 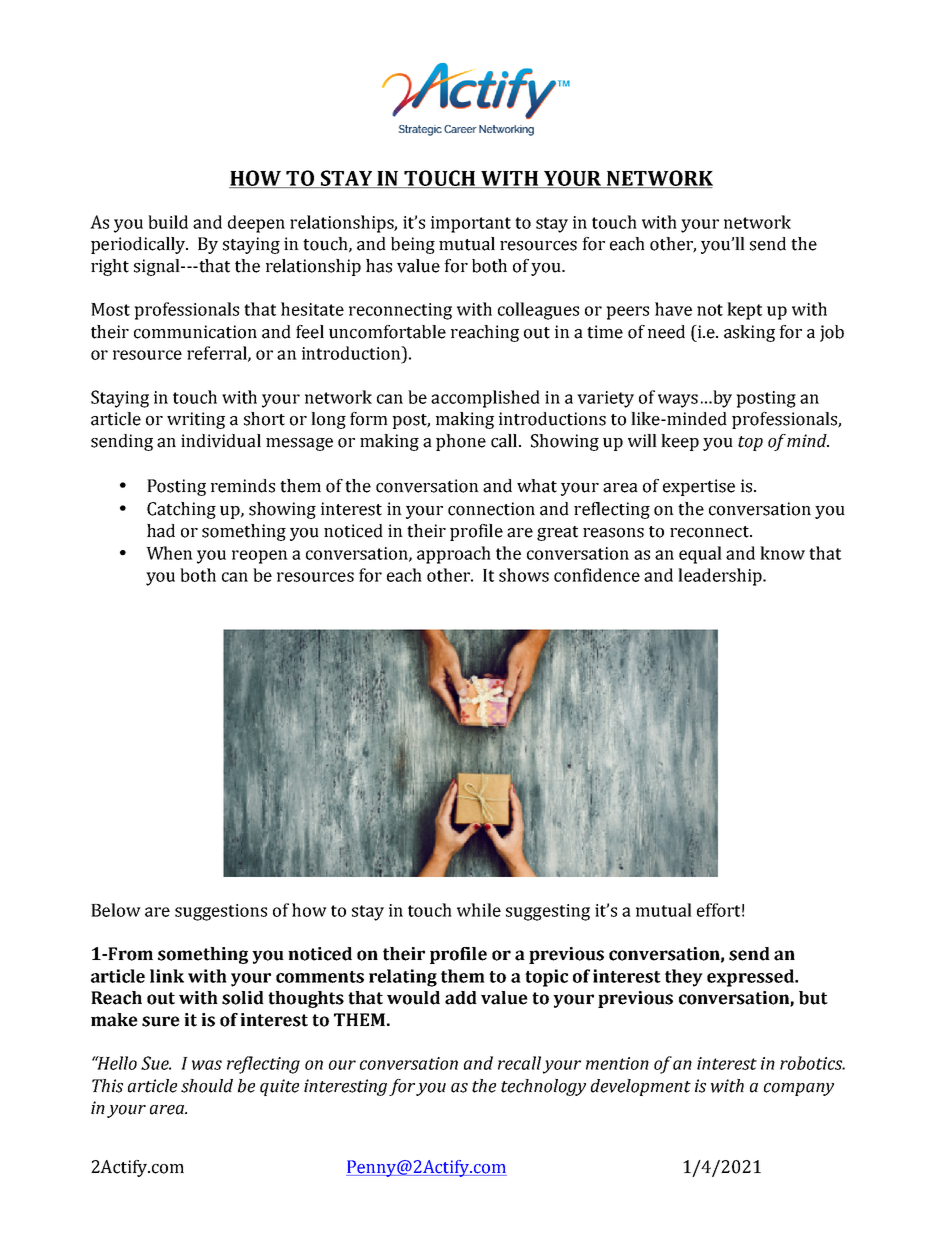 What do you see at coordinates (680, 442) in the screenshot?
I see `keep` at bounding box center [680, 442].
